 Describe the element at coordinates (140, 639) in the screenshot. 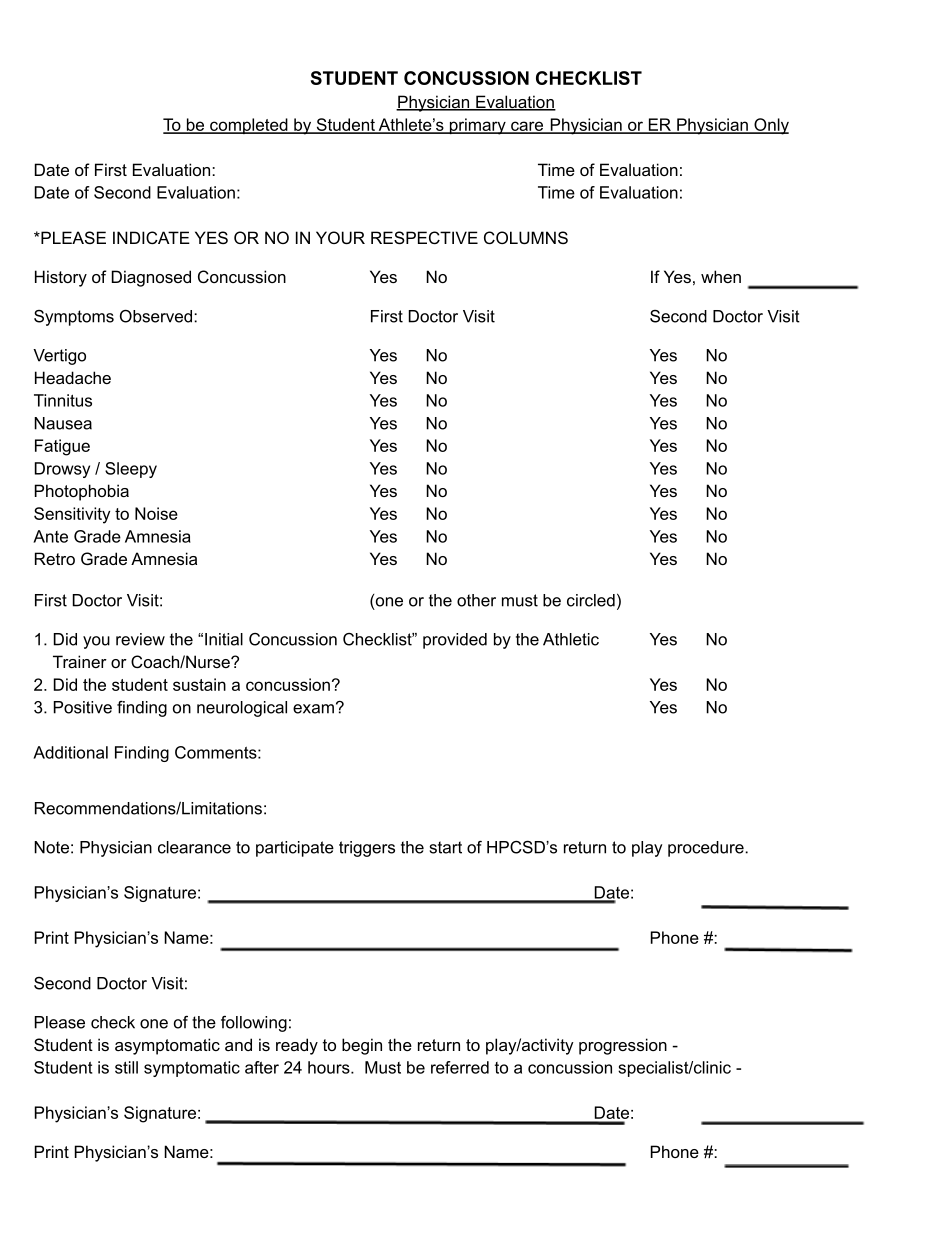

I see `review` at that location.
